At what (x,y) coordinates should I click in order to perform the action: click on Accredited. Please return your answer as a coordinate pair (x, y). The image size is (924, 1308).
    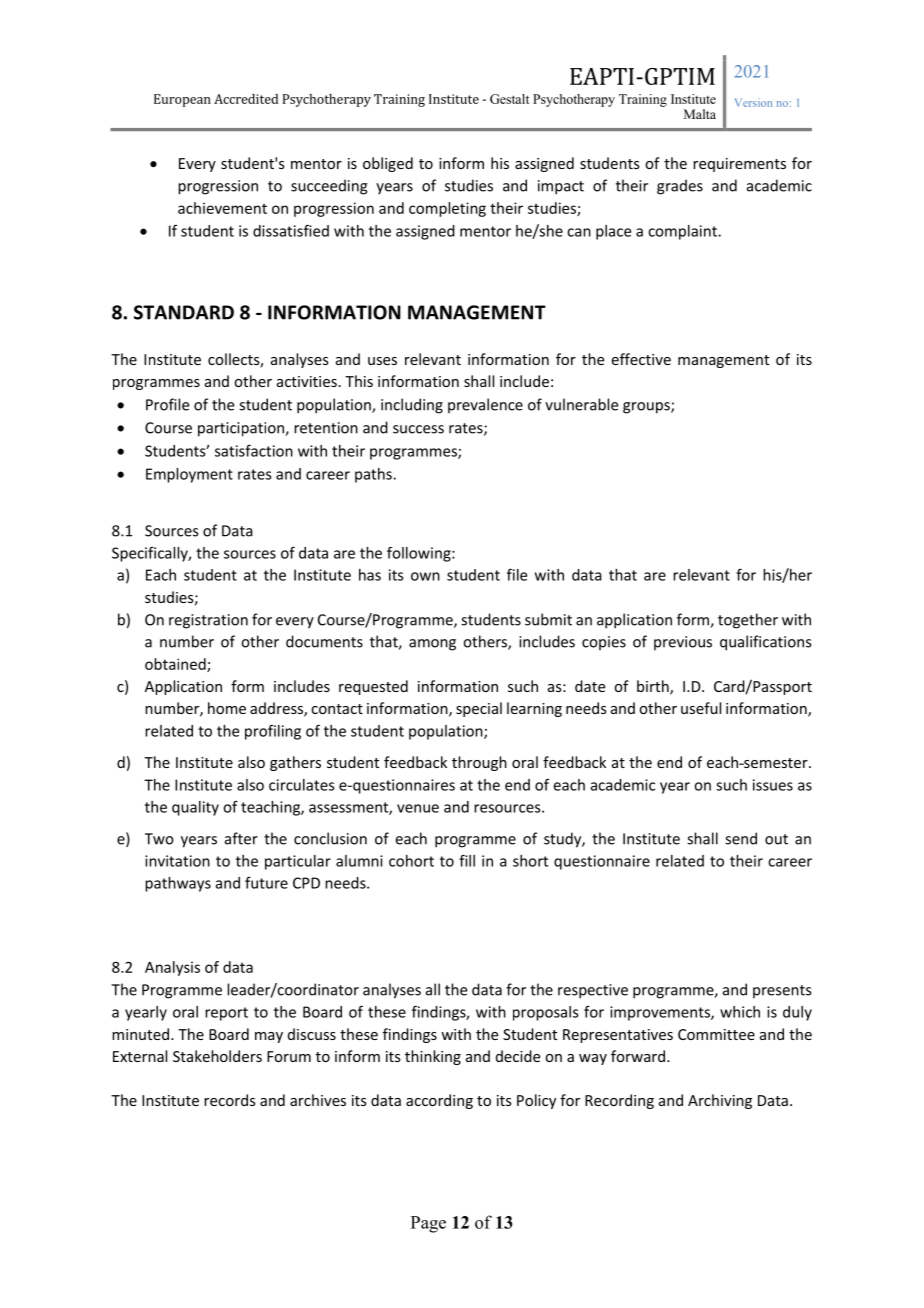
    Looking at the image, I should click on (246, 99).
